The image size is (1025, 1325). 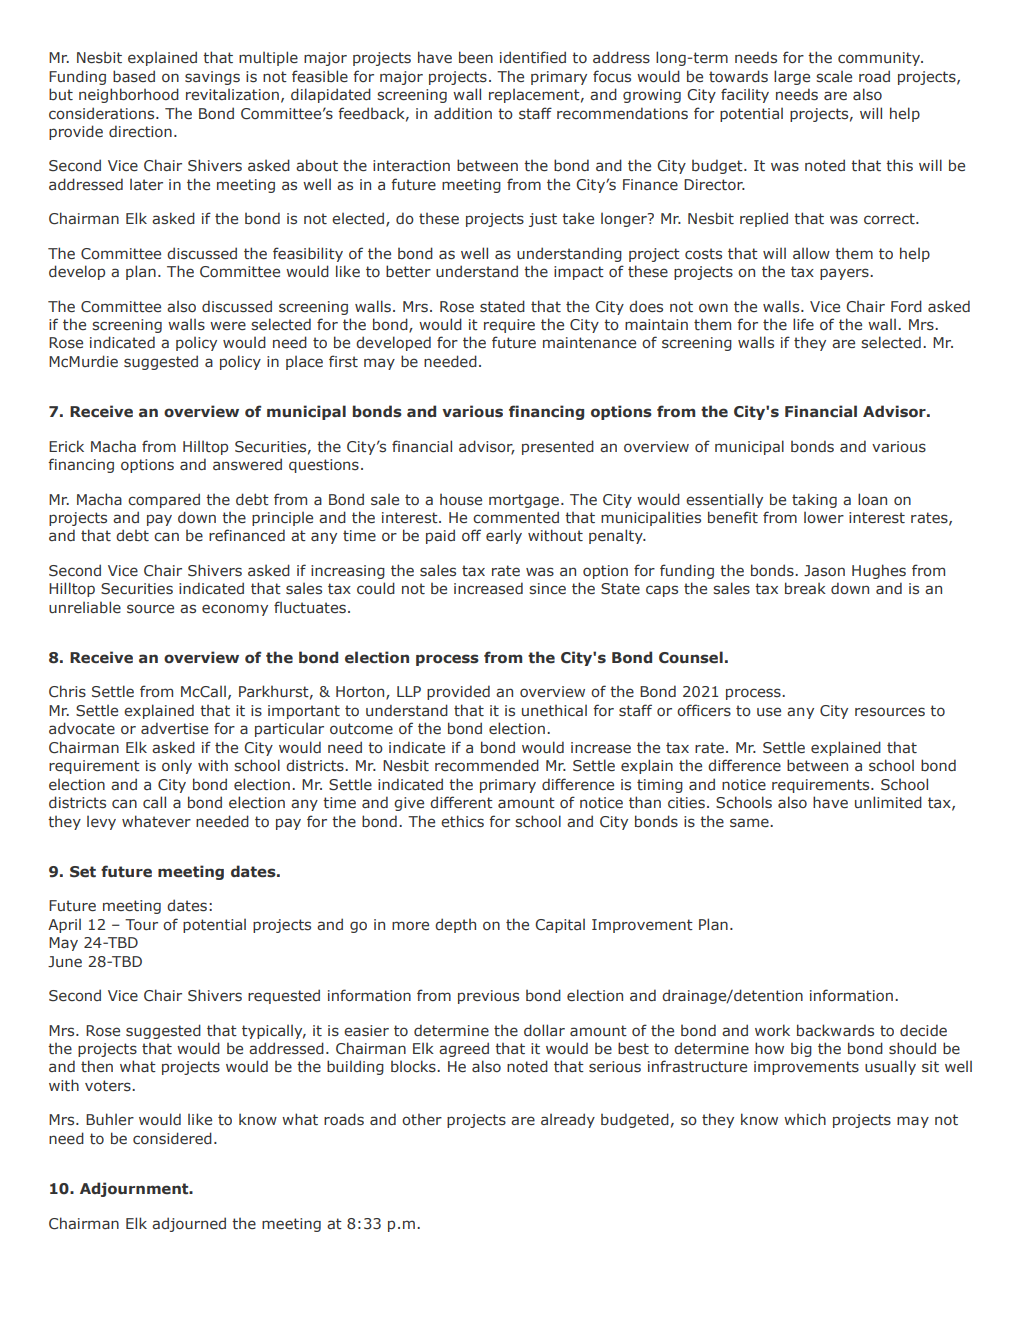 I want to click on which, so click(x=805, y=1119).
